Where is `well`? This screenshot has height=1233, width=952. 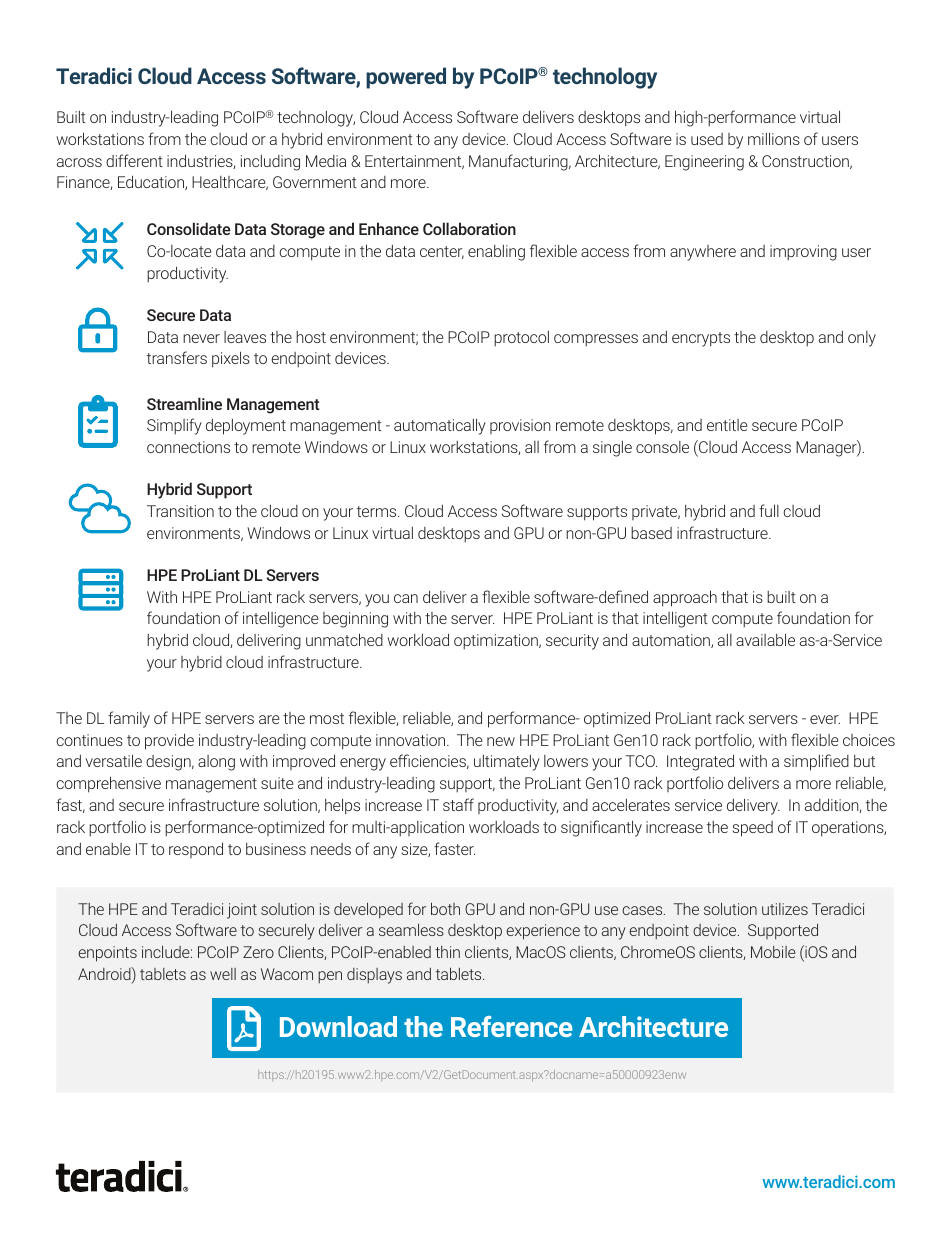 well is located at coordinates (223, 974).
